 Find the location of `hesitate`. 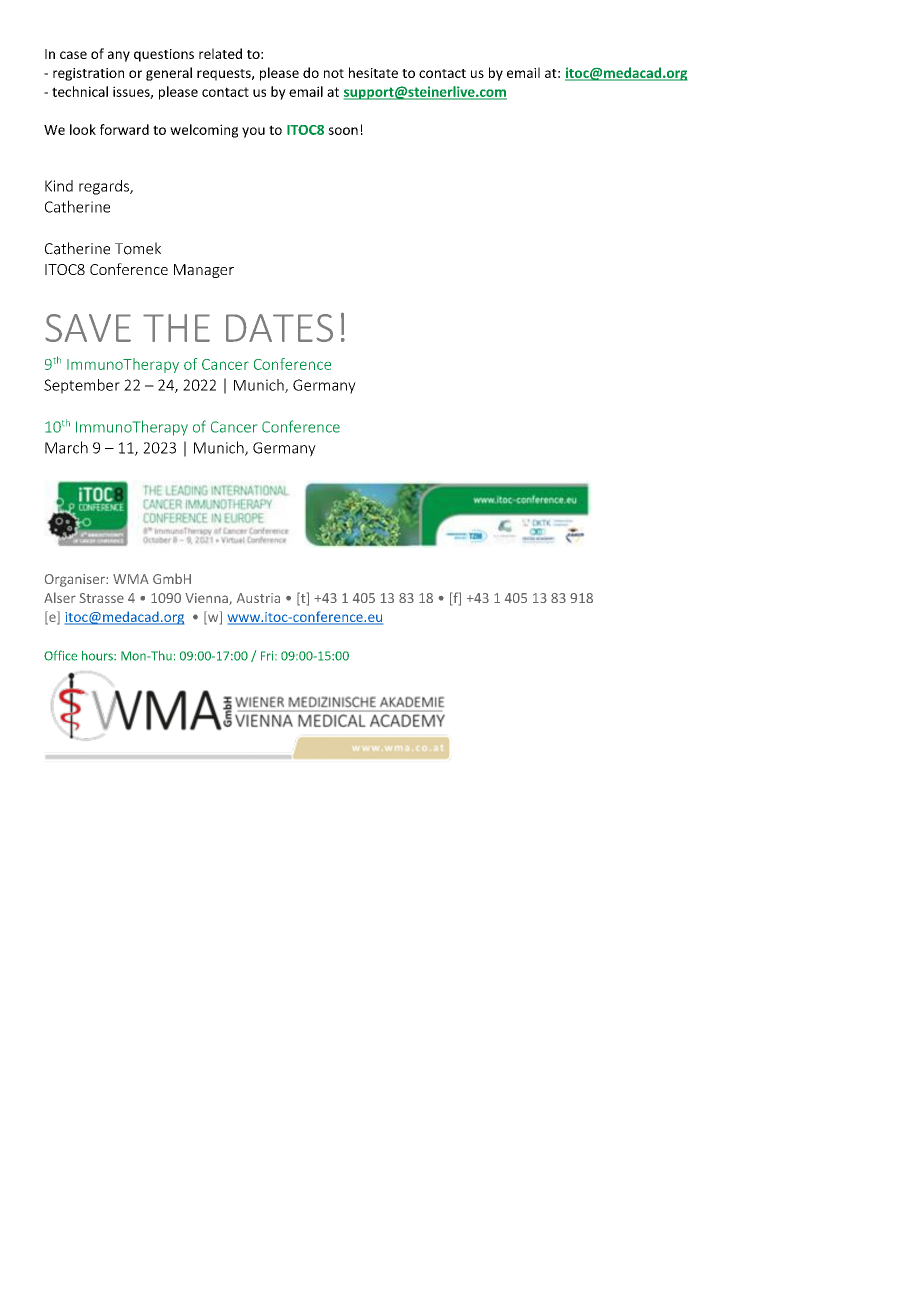

hesitate is located at coordinates (373, 72).
